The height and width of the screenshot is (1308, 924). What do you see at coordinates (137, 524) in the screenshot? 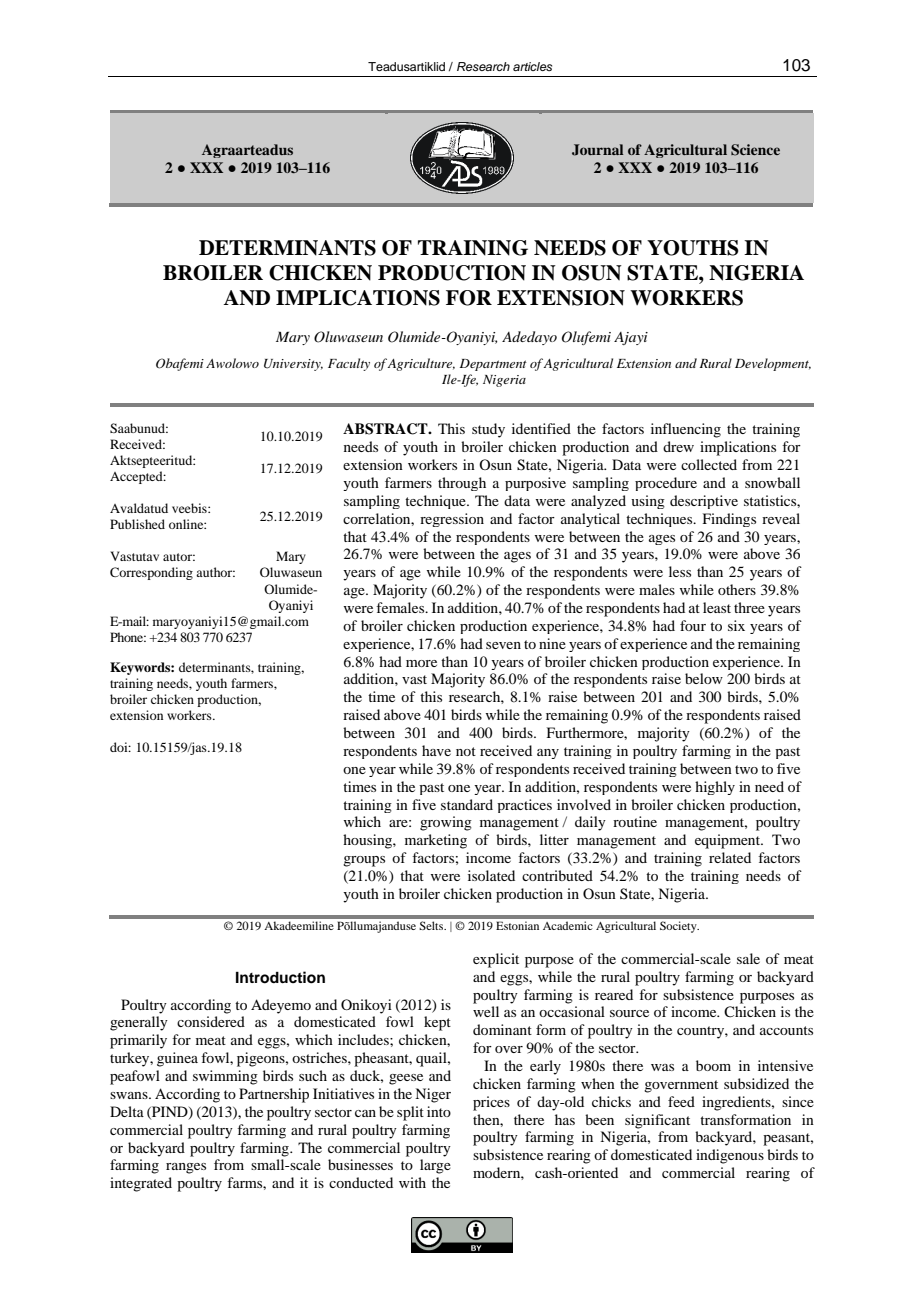
I see `Published` at bounding box center [137, 524].
